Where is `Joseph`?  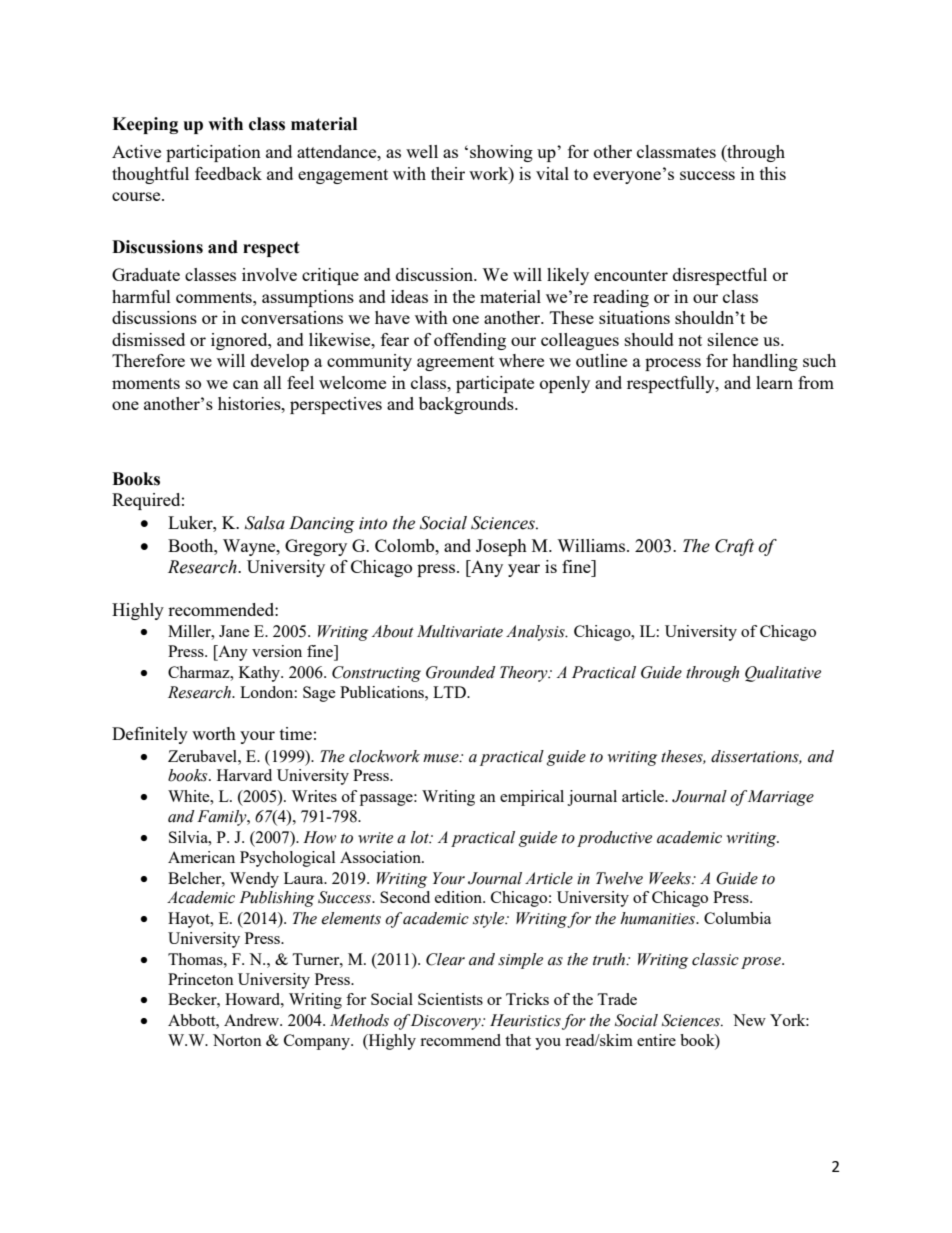
Joseph is located at coordinates (501, 547).
